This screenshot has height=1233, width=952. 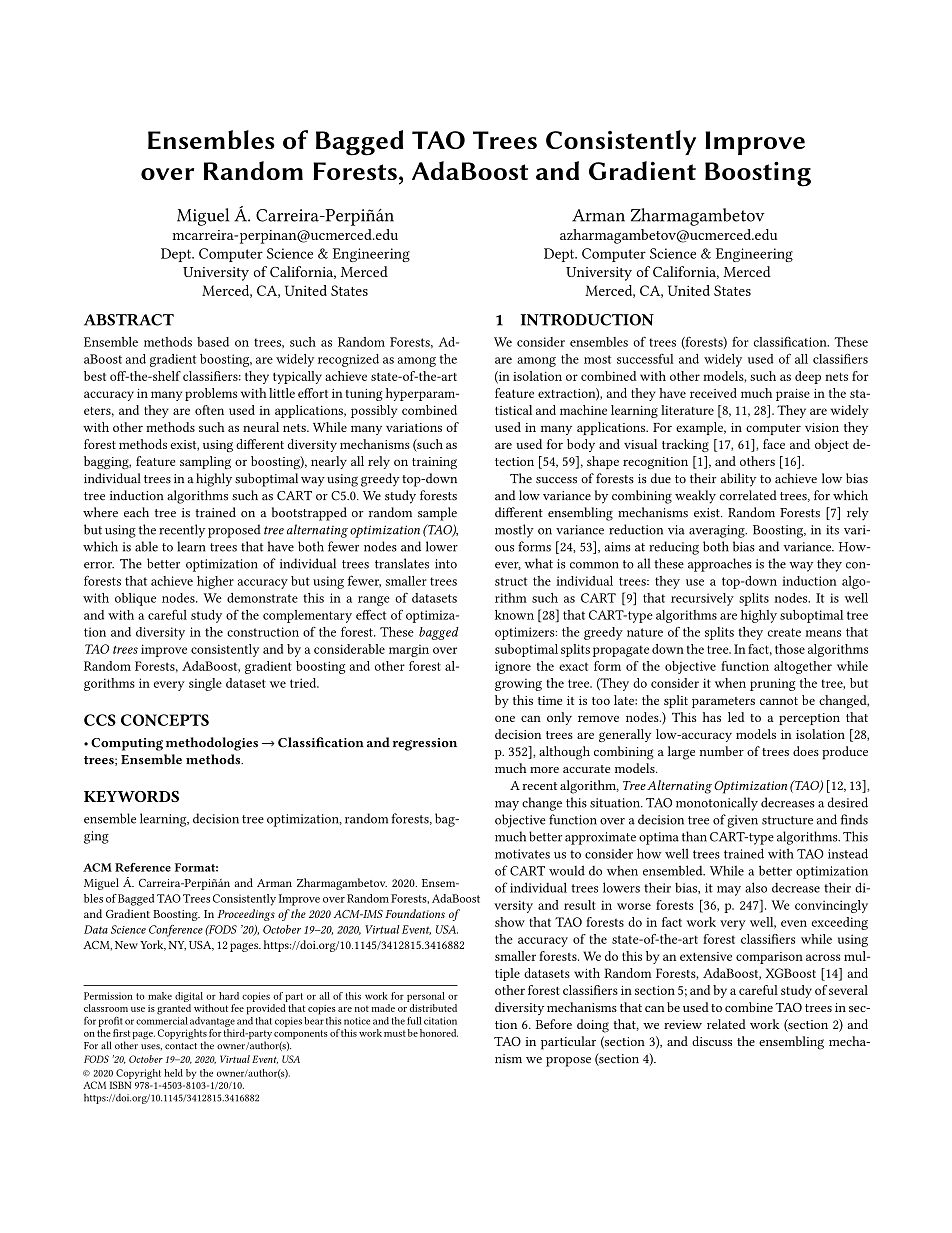 What do you see at coordinates (722, 751) in the screenshot?
I see `number` at bounding box center [722, 751].
